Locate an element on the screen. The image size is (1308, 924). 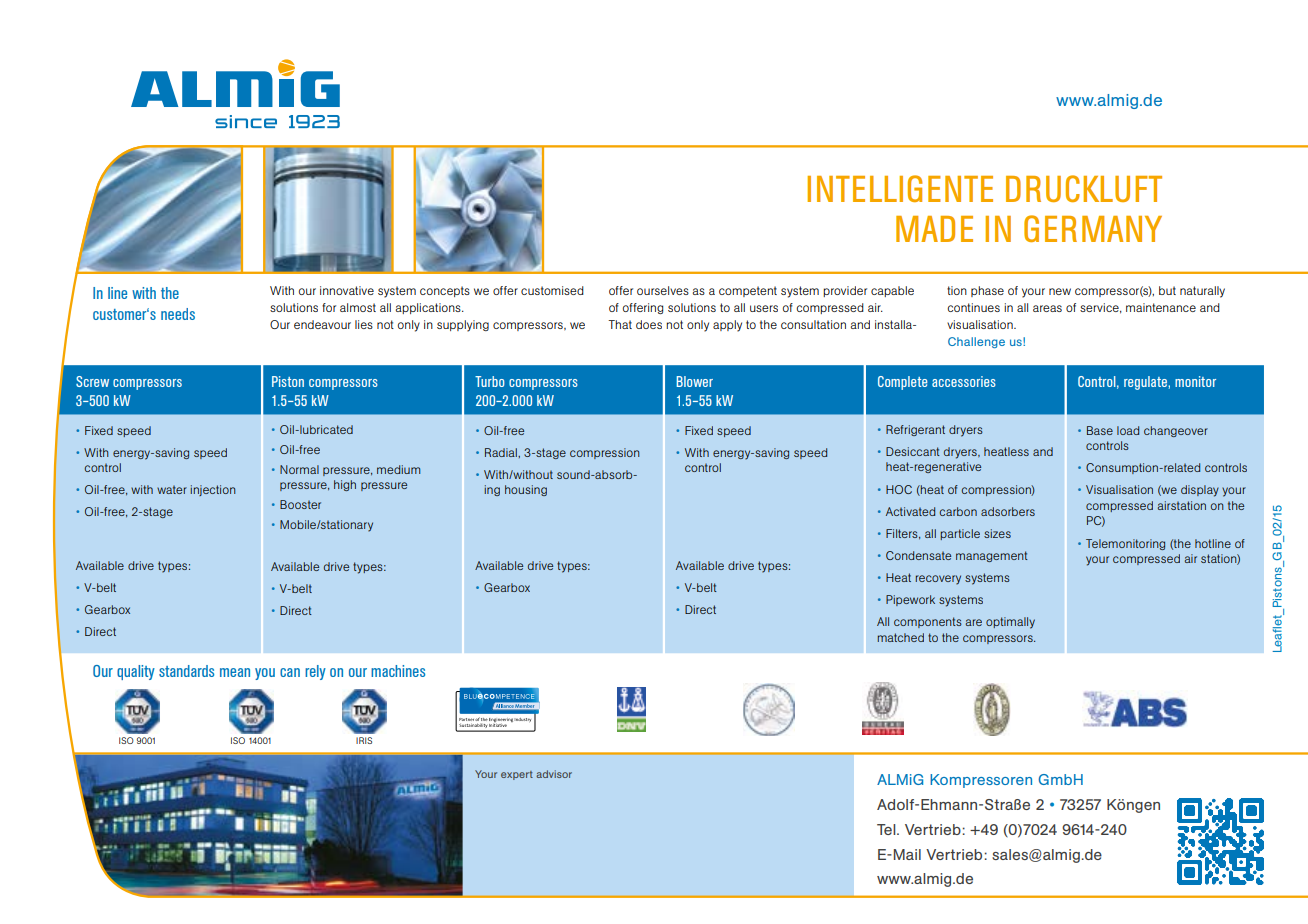
regulate is located at coordinates (1146, 383).
